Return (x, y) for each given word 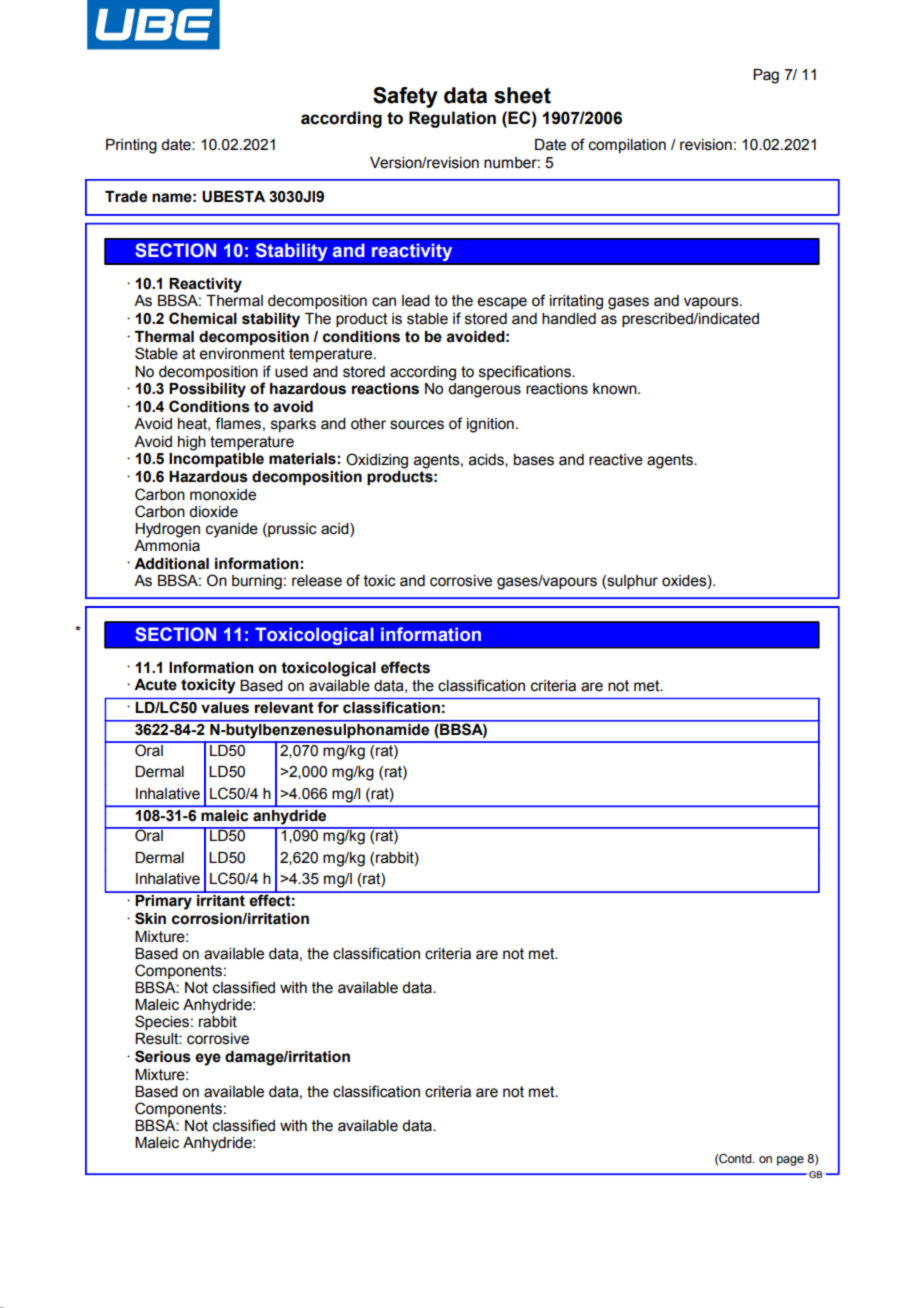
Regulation (452, 119)
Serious (163, 1056)
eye (208, 1059)
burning (257, 582)
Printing (131, 146)
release (317, 581)
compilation (627, 146)
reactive (616, 460)
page (790, 1161)
